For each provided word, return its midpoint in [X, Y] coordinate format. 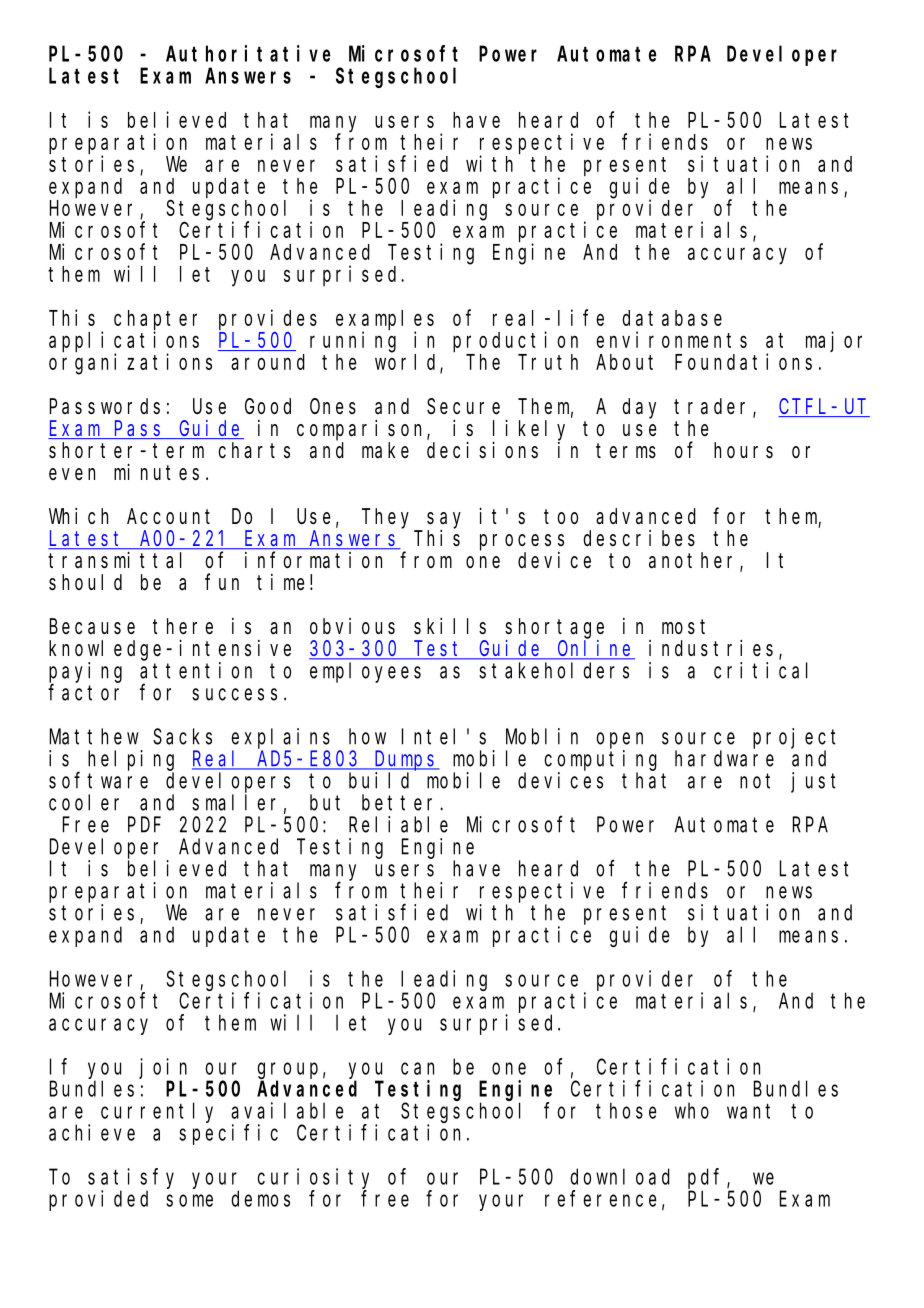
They [385, 518]
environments [671, 339]
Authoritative [248, 53]
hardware [724, 758]
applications [124, 342]
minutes [156, 472]
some [189, 1200]
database [672, 318]
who [692, 1110]
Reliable [398, 824]
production [515, 341]
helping [131, 760]
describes [639, 538]
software [98, 780]
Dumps [406, 761]
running [353, 342]
